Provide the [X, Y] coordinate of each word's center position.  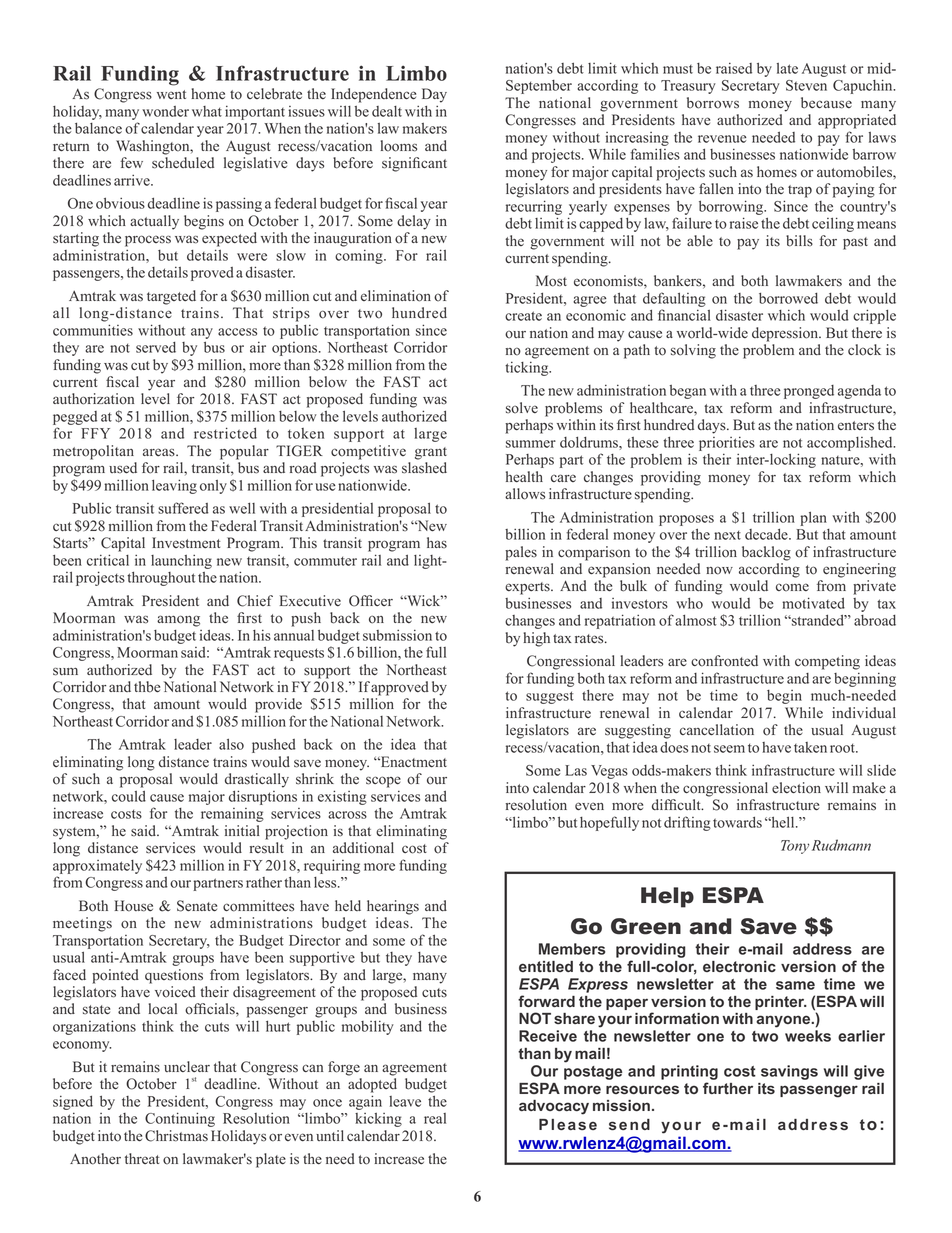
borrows [713, 103]
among [178, 621]
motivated [813, 603]
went [171, 94]
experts [528, 588]
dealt [387, 111]
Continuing [180, 1119]
